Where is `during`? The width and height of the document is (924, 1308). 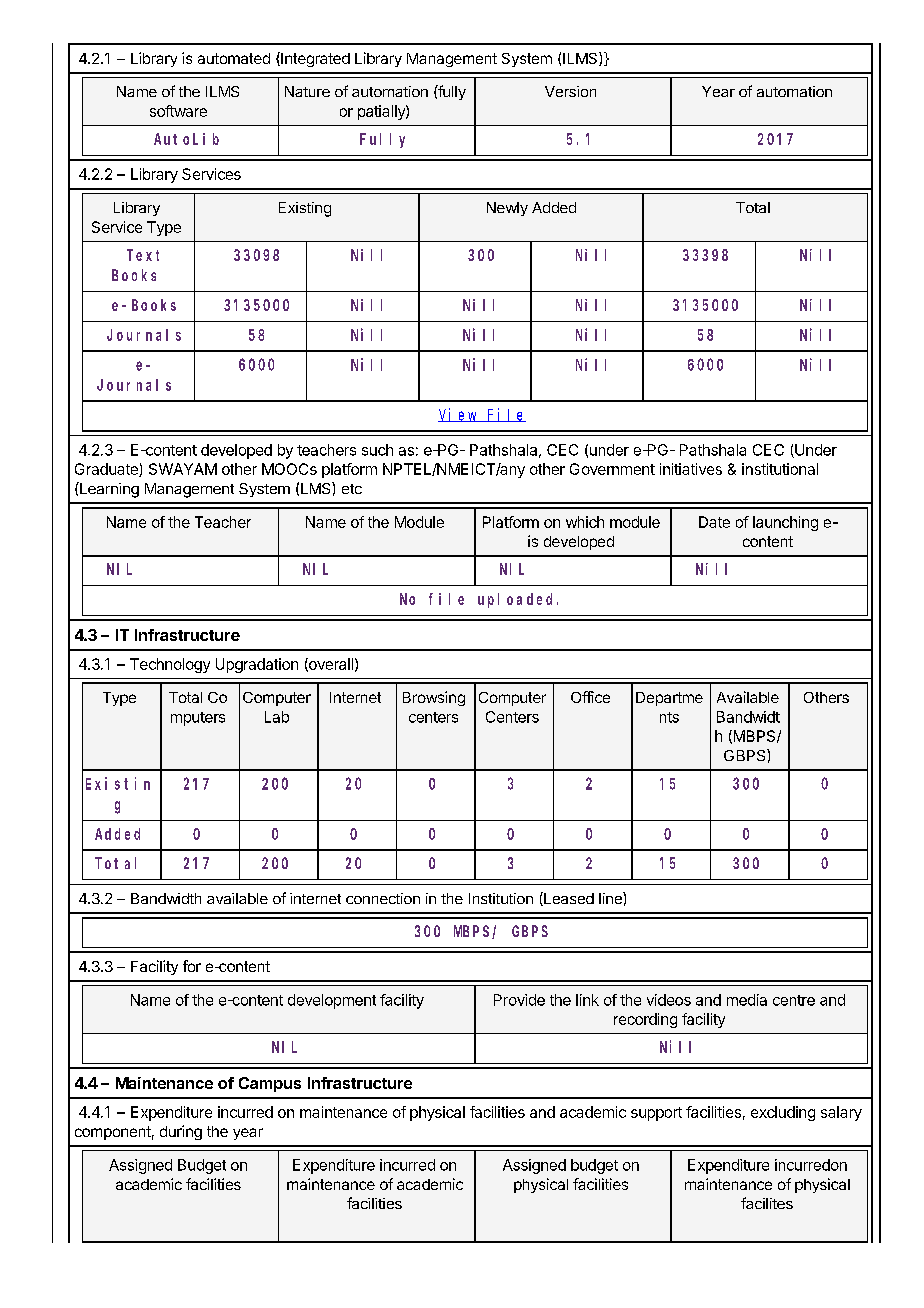 during is located at coordinates (181, 1132).
